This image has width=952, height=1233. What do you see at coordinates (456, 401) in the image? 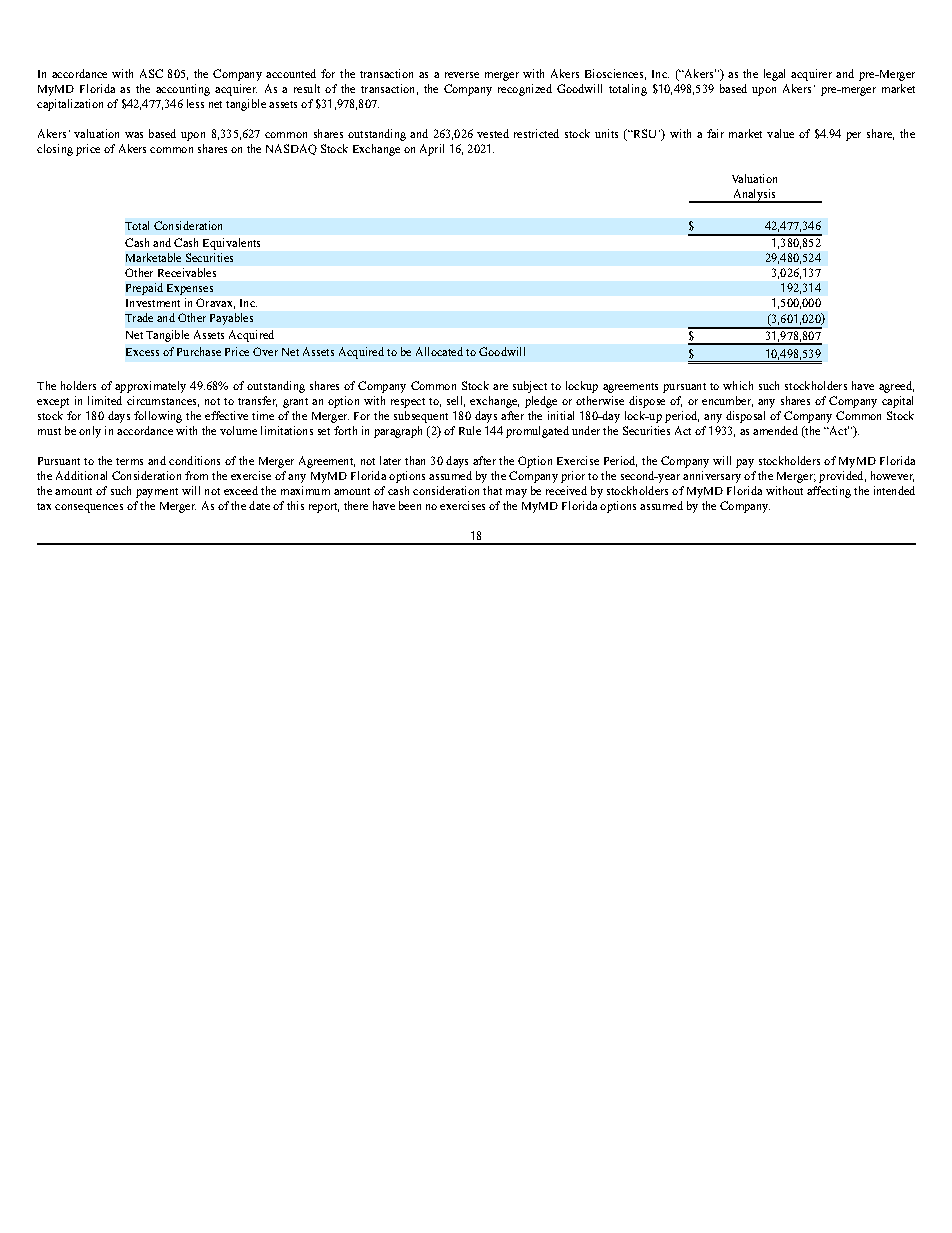
I see `sell` at bounding box center [456, 401].
